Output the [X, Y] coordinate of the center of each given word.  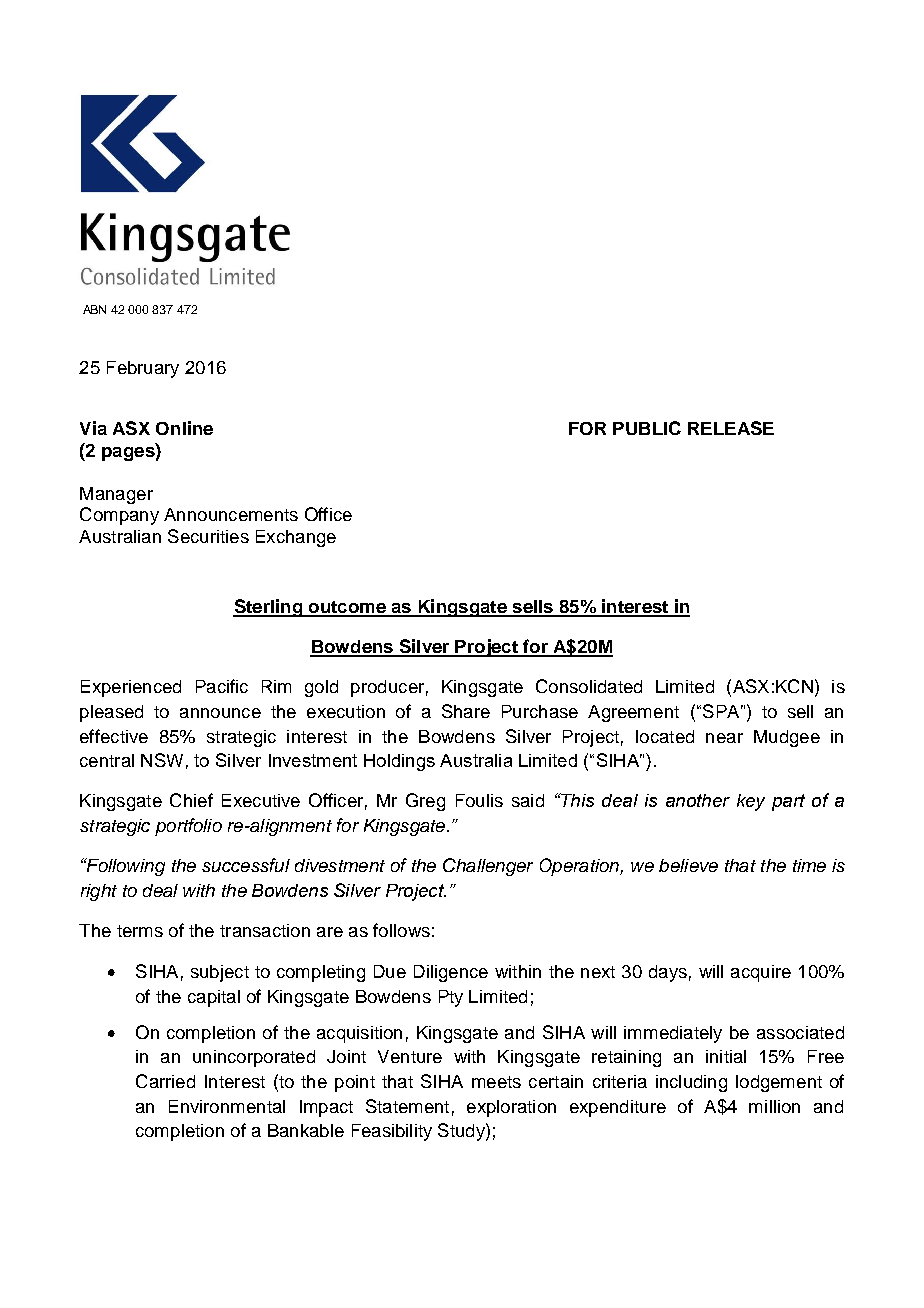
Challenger [488, 867]
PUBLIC [647, 428]
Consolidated [589, 686]
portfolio [188, 827]
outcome [347, 608]
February [143, 369]
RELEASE [731, 428]
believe [688, 865]
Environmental [227, 1106]
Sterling [268, 608]
